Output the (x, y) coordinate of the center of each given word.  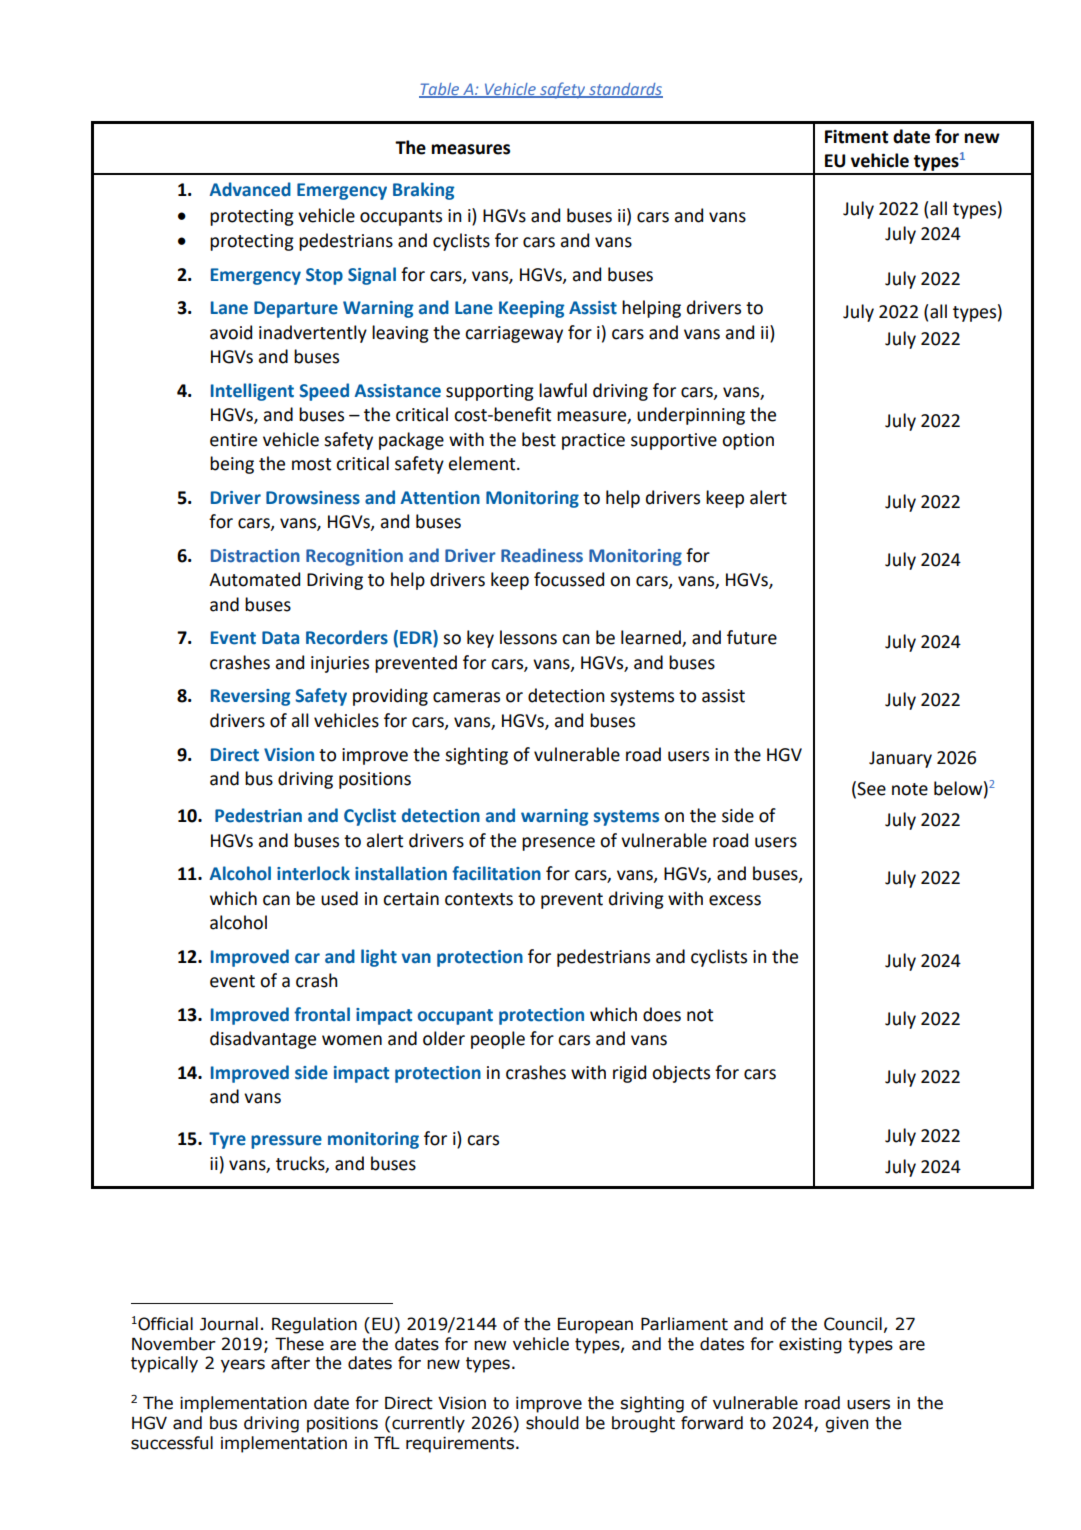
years (243, 1366)
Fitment (856, 137)
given (846, 1424)
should (552, 1423)
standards (625, 90)
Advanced (250, 189)
